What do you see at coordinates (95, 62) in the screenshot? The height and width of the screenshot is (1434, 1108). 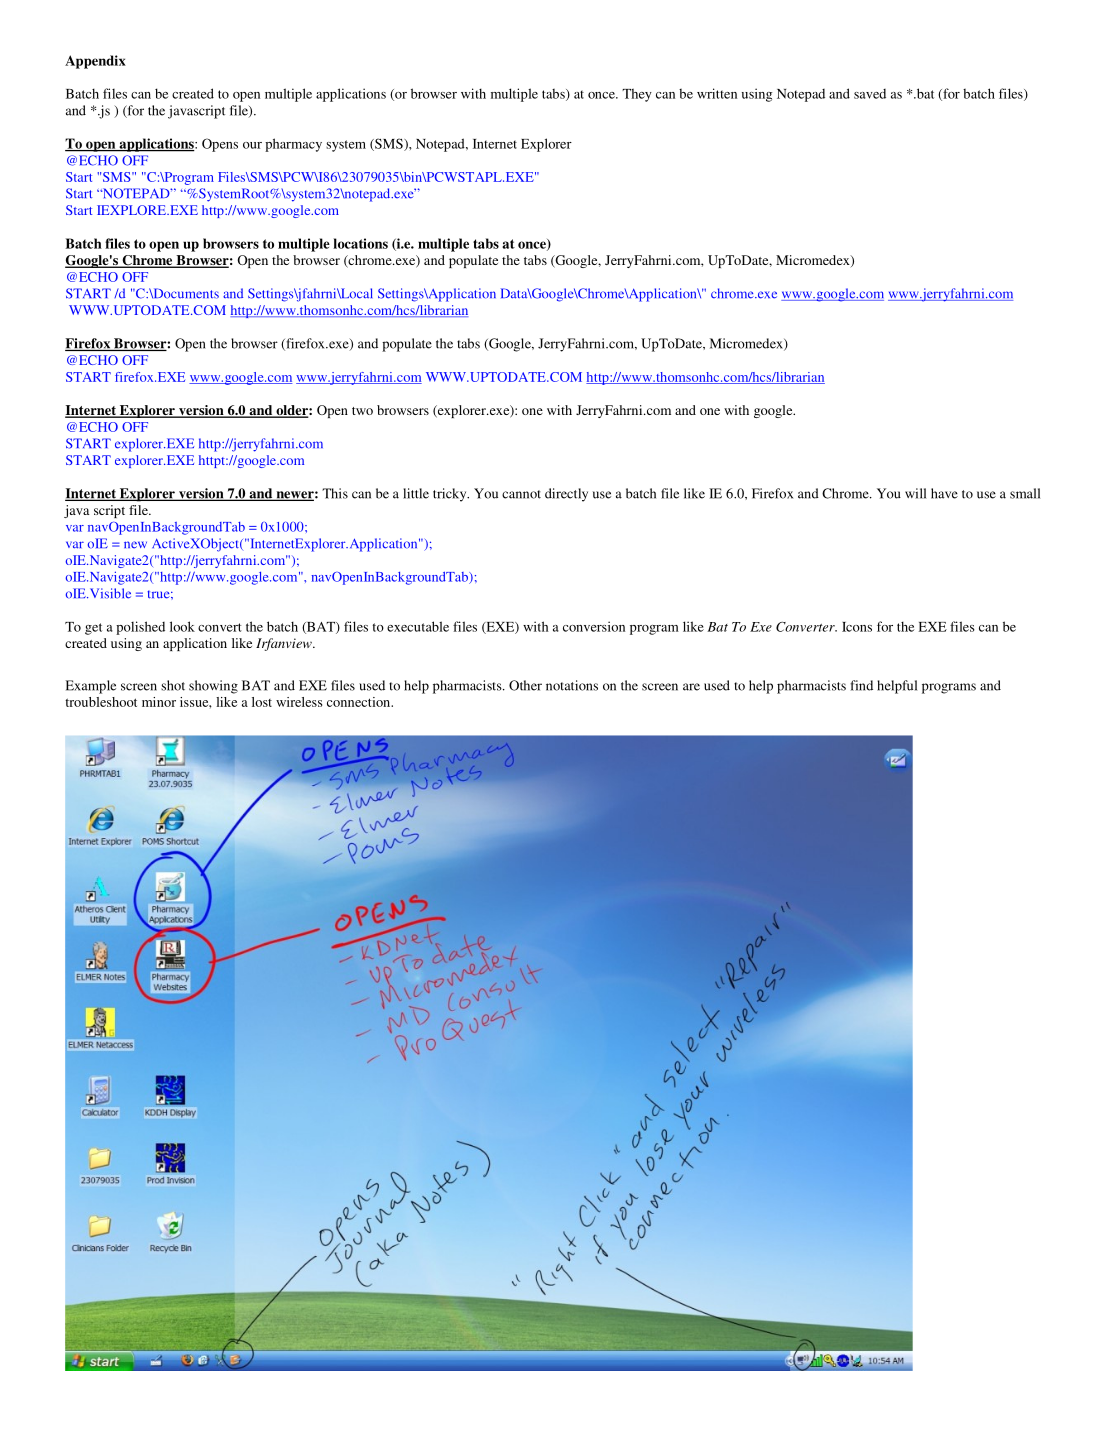 I see `Appendix` at bounding box center [95, 62].
